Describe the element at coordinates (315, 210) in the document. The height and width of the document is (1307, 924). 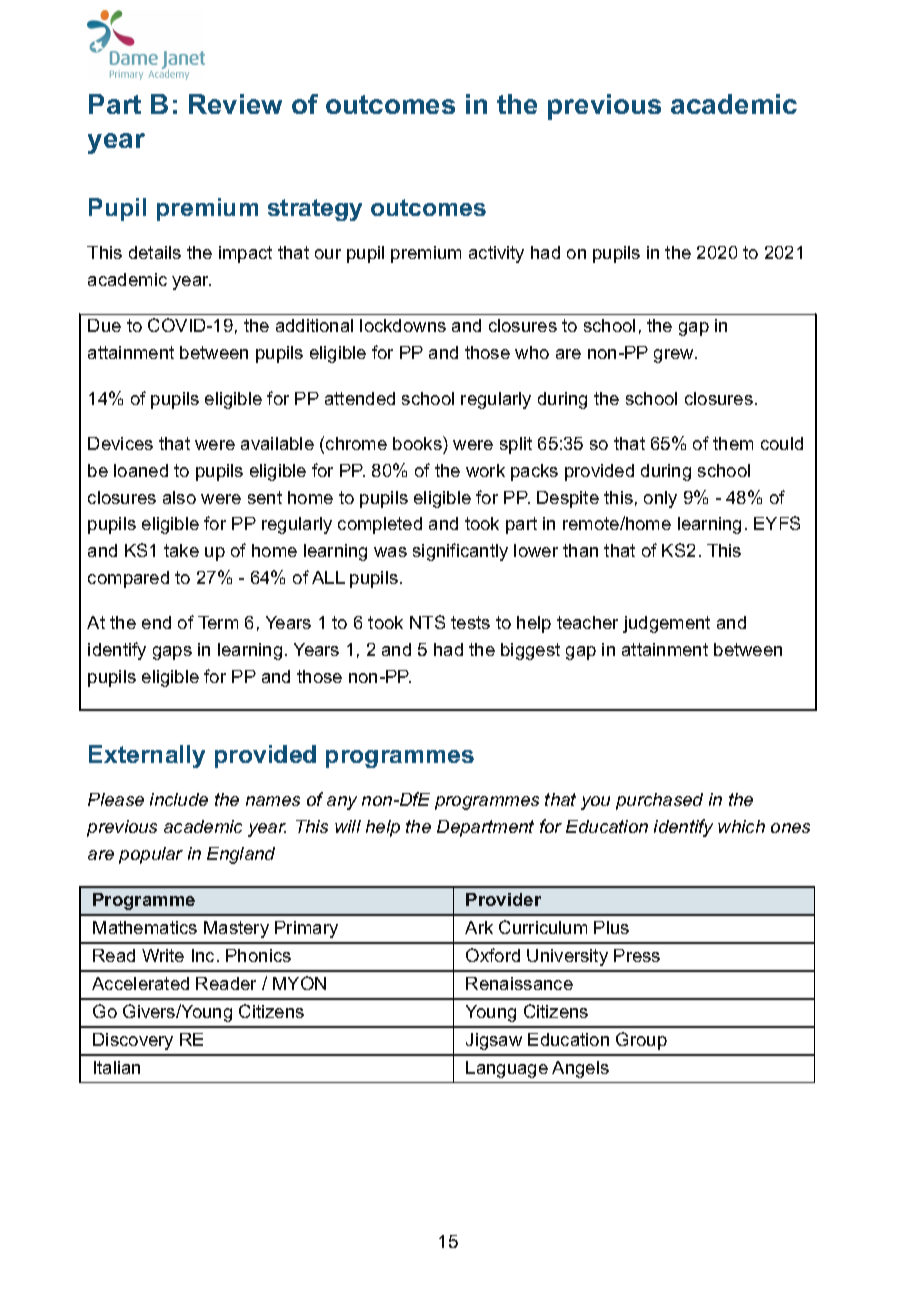
I see `strategy` at that location.
